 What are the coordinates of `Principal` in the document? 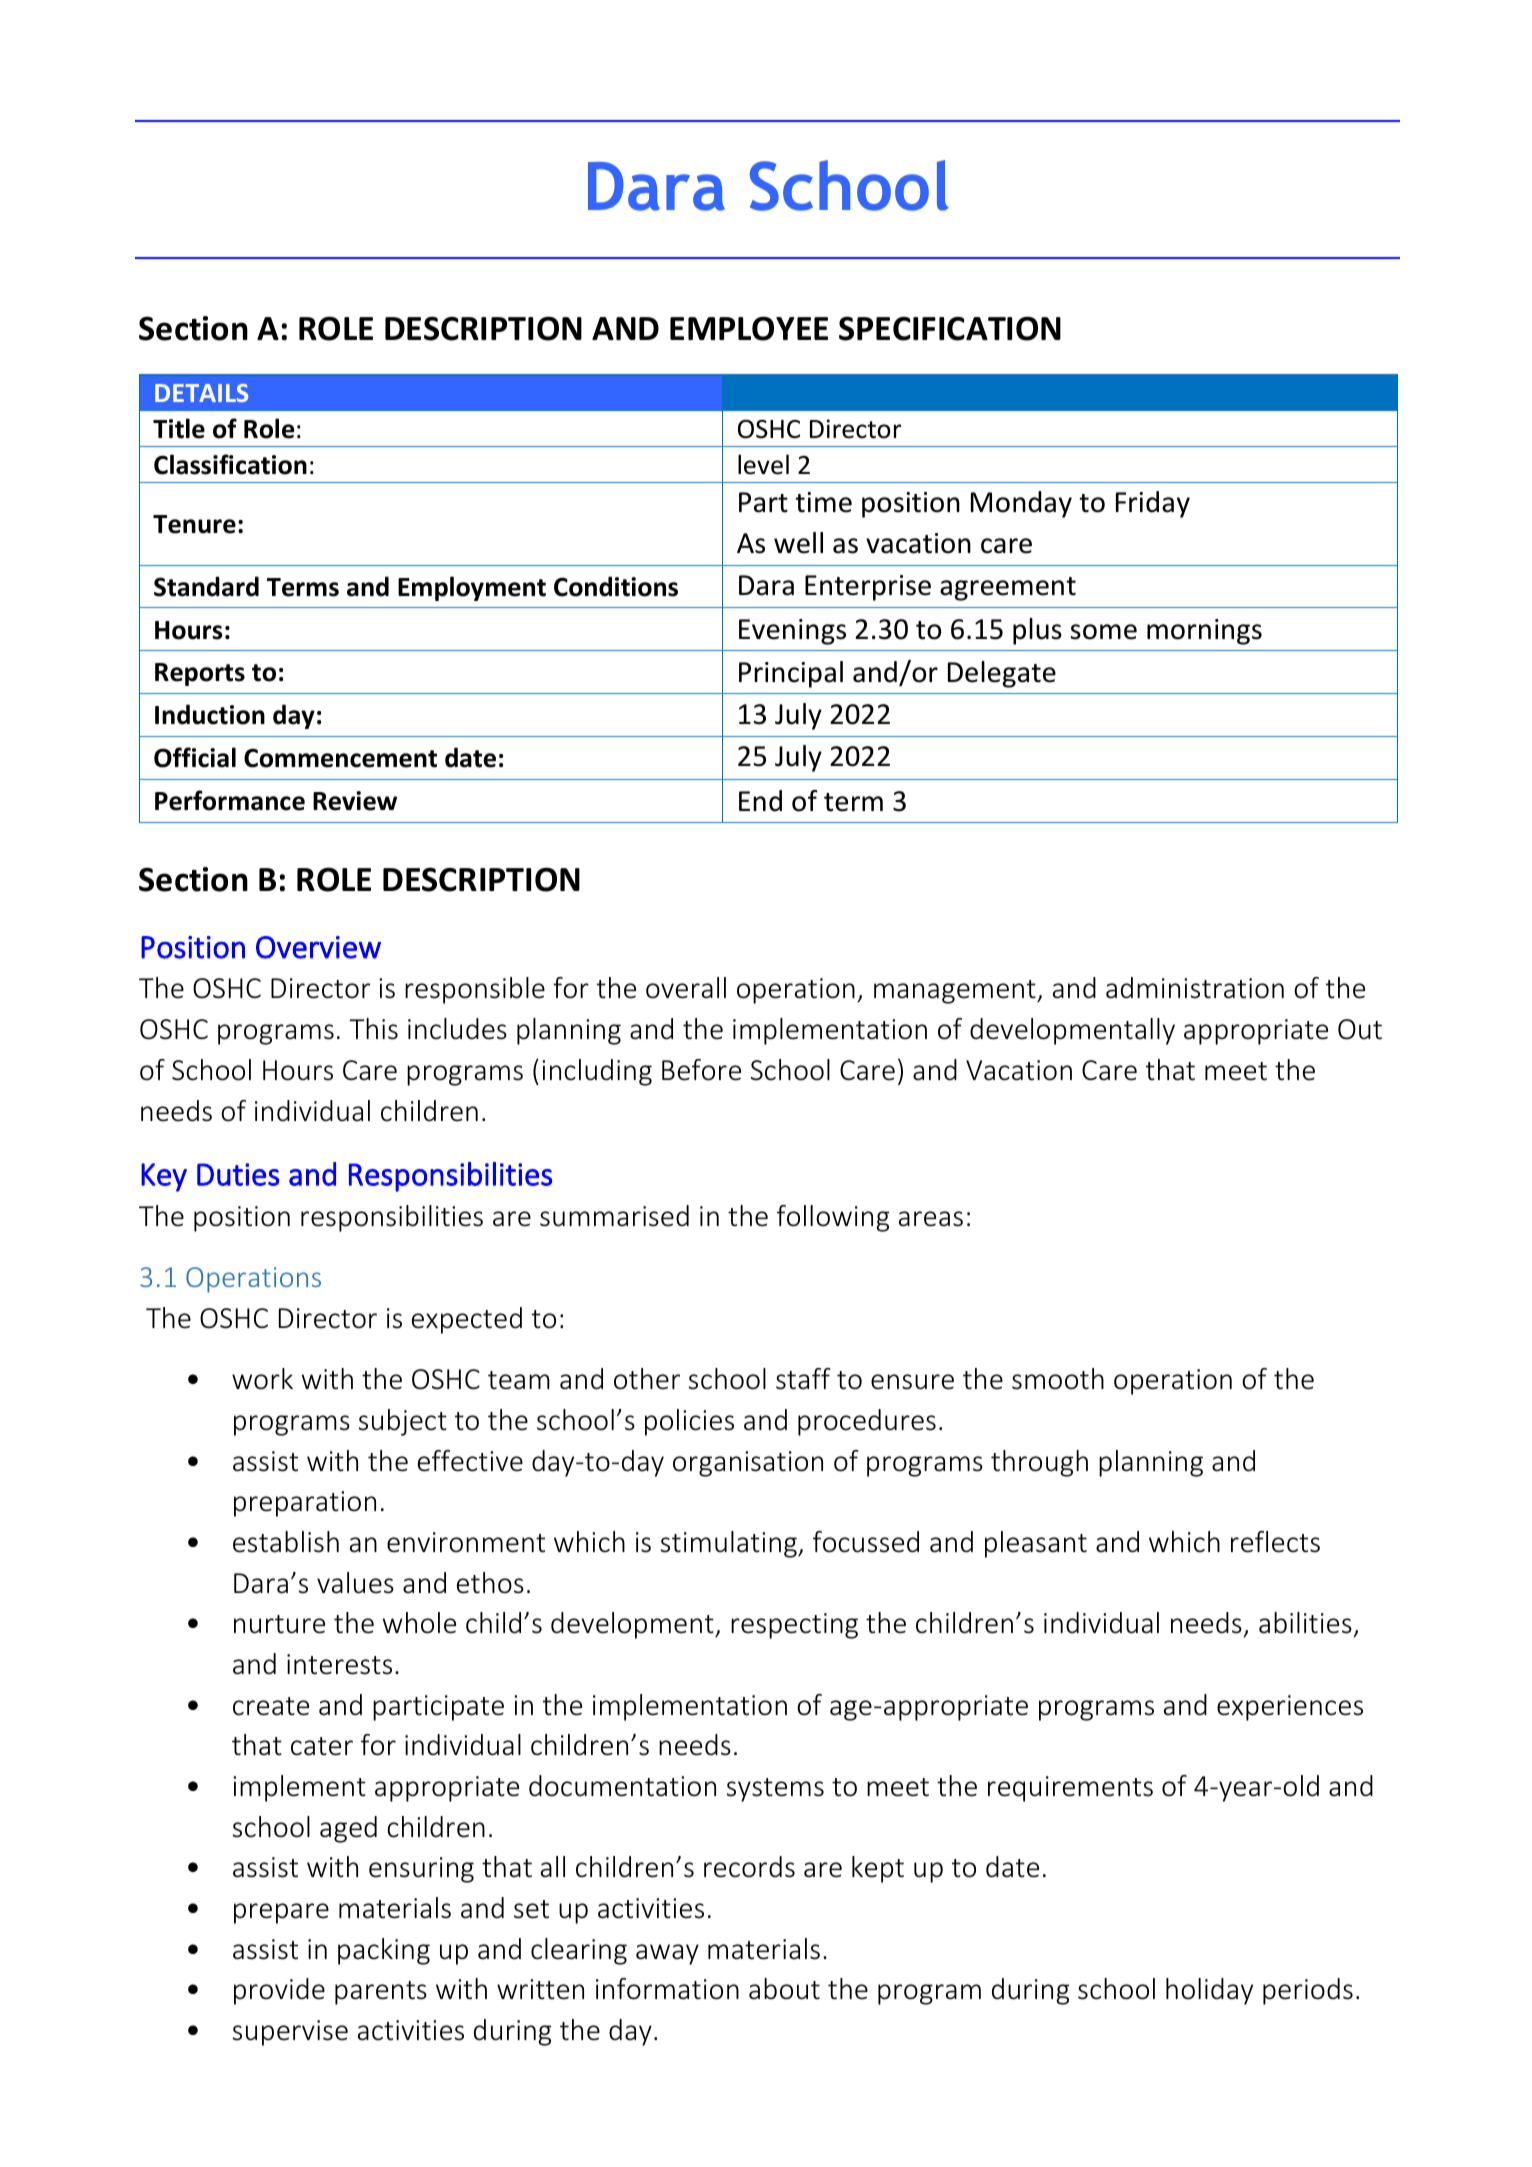 It's located at (791, 674).
